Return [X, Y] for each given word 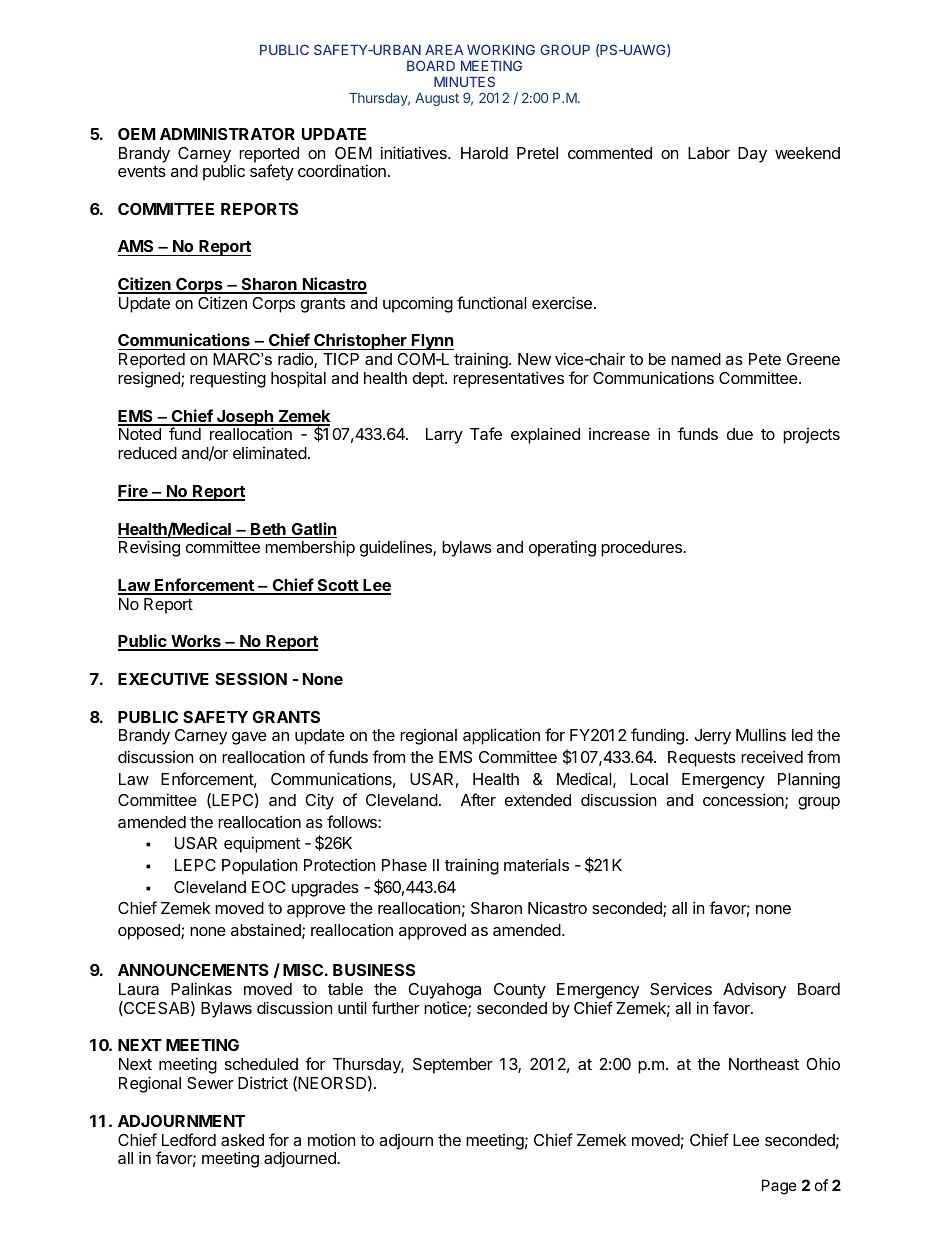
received [772, 756]
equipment [262, 844]
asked [242, 1140]
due [740, 434]
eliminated [270, 452]
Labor [709, 153]
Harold [484, 153]
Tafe [486, 433]
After [478, 799]
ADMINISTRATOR [227, 134]
